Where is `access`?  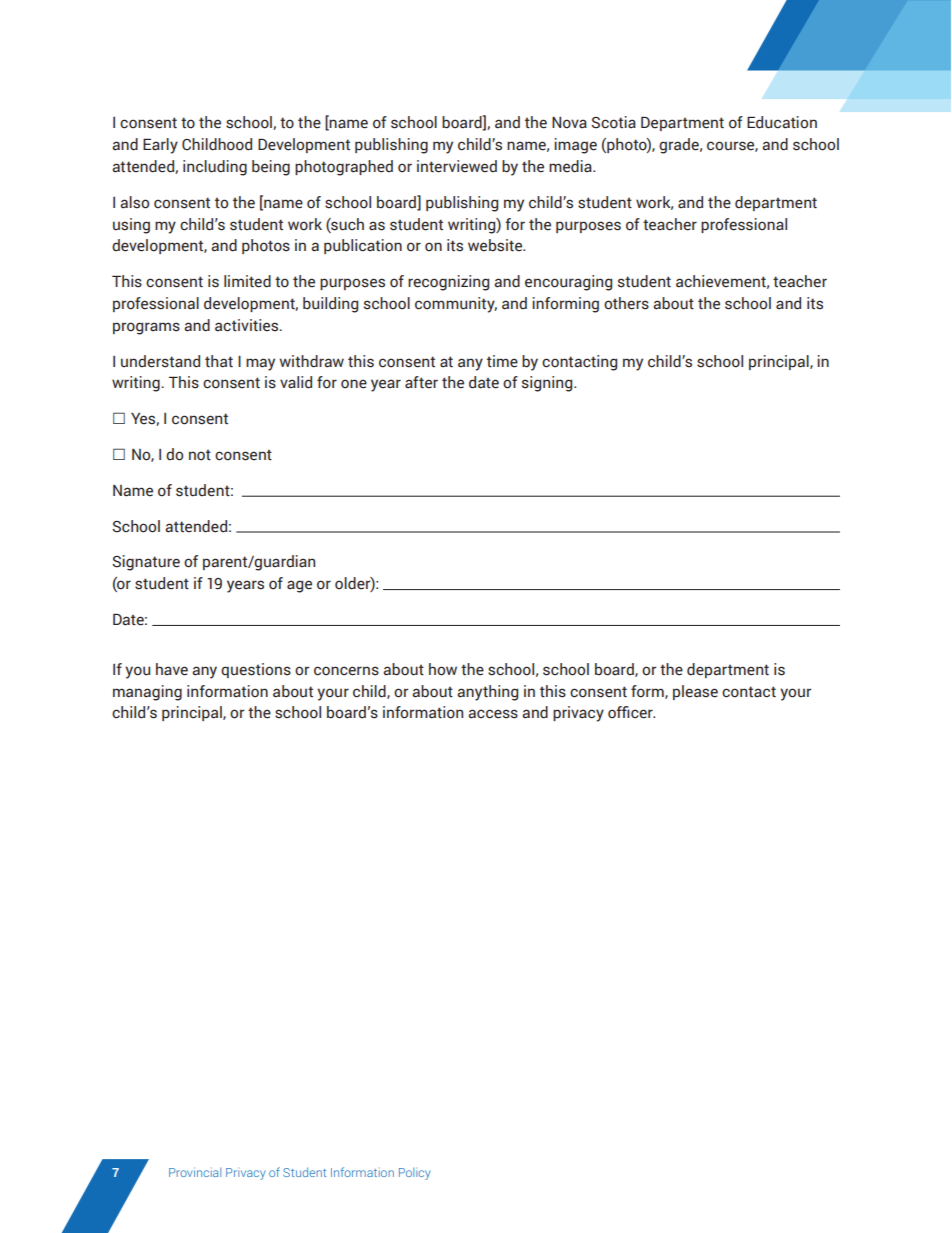
access is located at coordinates (493, 714).
